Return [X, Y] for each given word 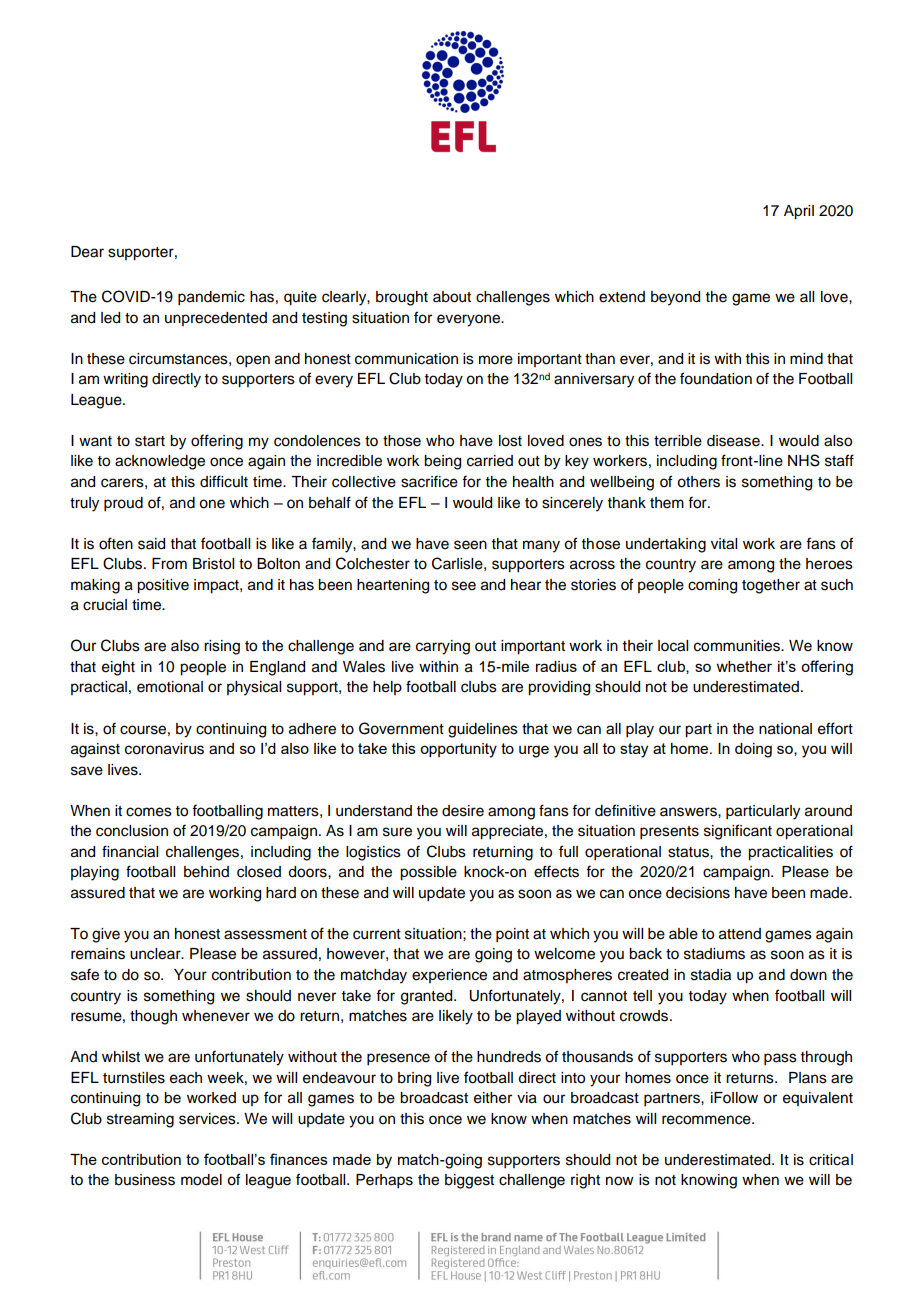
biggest [469, 1181]
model [201, 1180]
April [799, 212]
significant [738, 832]
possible [428, 873]
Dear [87, 252]
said [151, 544]
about [452, 297]
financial [130, 851]
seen [470, 545]
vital [724, 544]
